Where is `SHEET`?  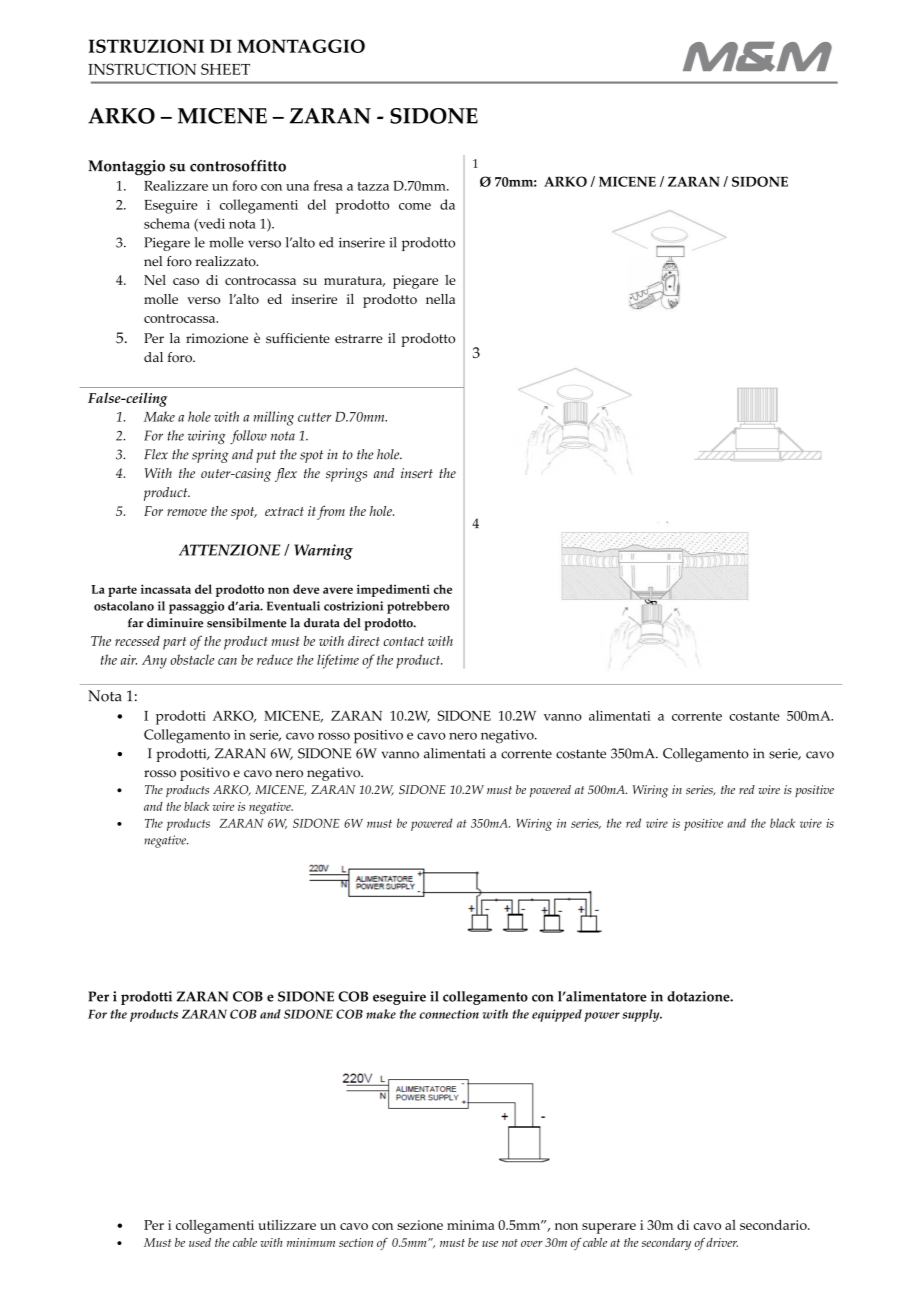
SHEET is located at coordinates (225, 69).
